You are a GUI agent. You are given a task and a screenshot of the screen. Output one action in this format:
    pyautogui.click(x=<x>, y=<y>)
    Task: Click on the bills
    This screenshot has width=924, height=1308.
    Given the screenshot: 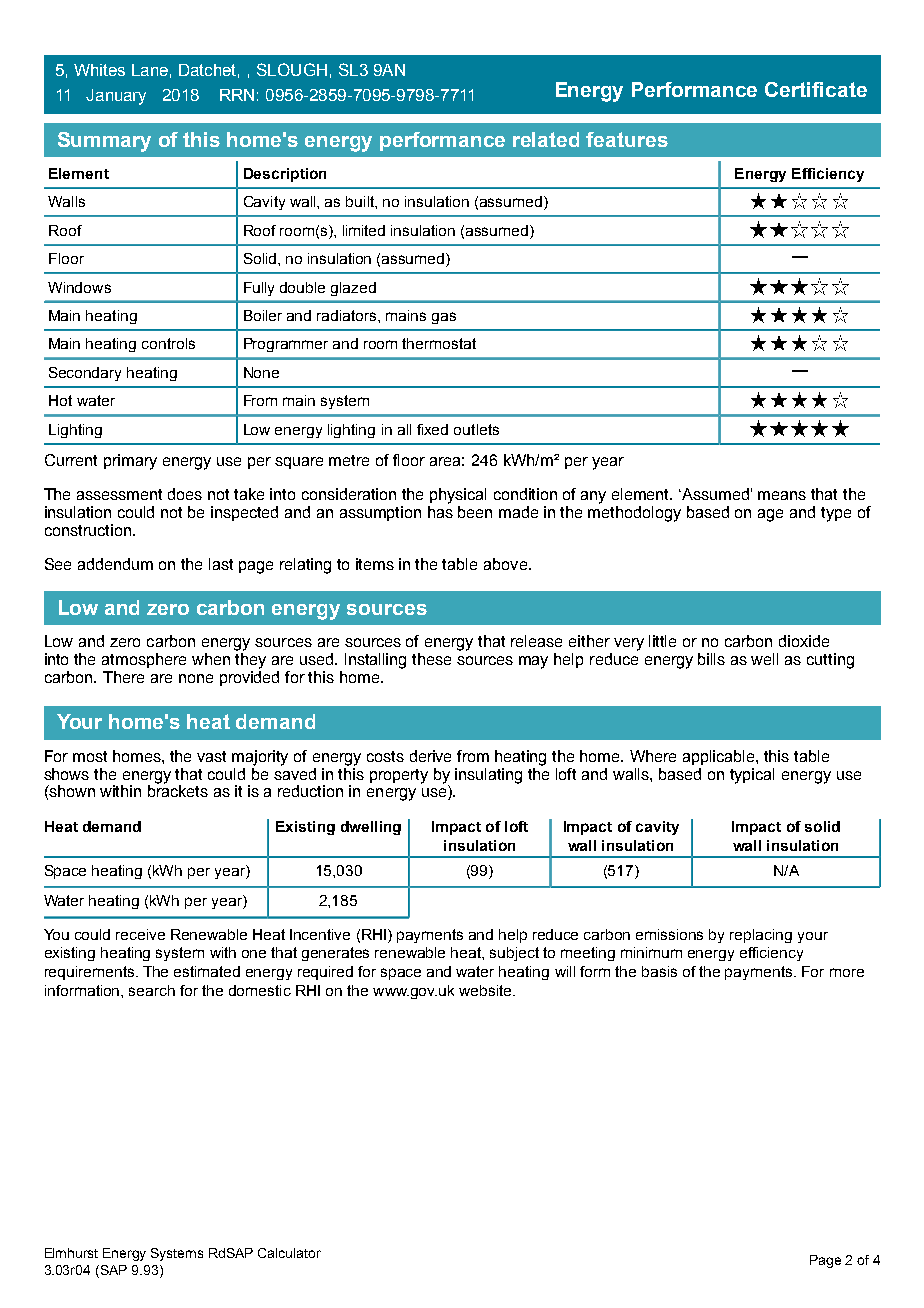 What is the action you would take?
    pyautogui.click(x=711, y=659)
